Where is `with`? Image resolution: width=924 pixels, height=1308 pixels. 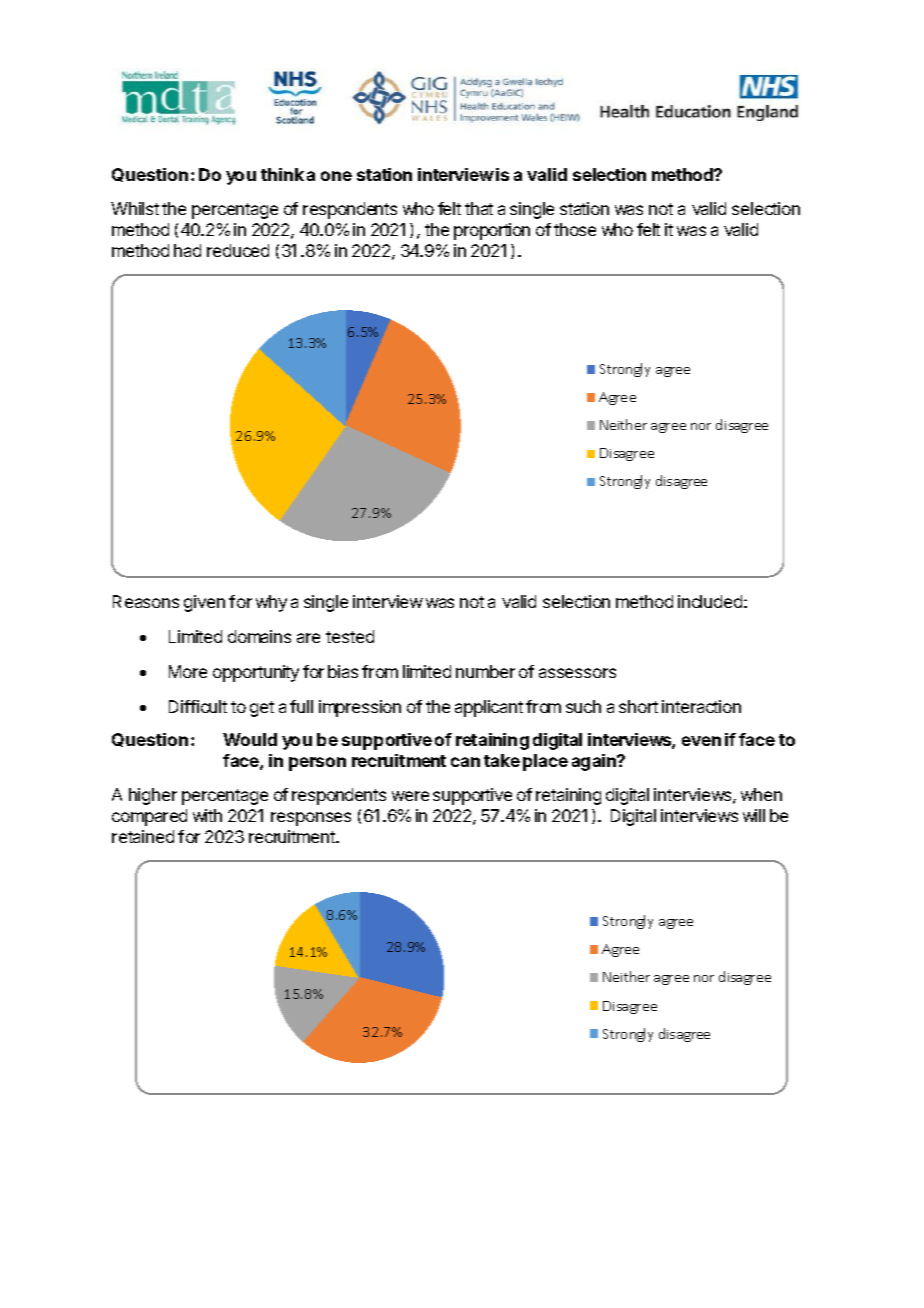 with is located at coordinates (207, 815).
